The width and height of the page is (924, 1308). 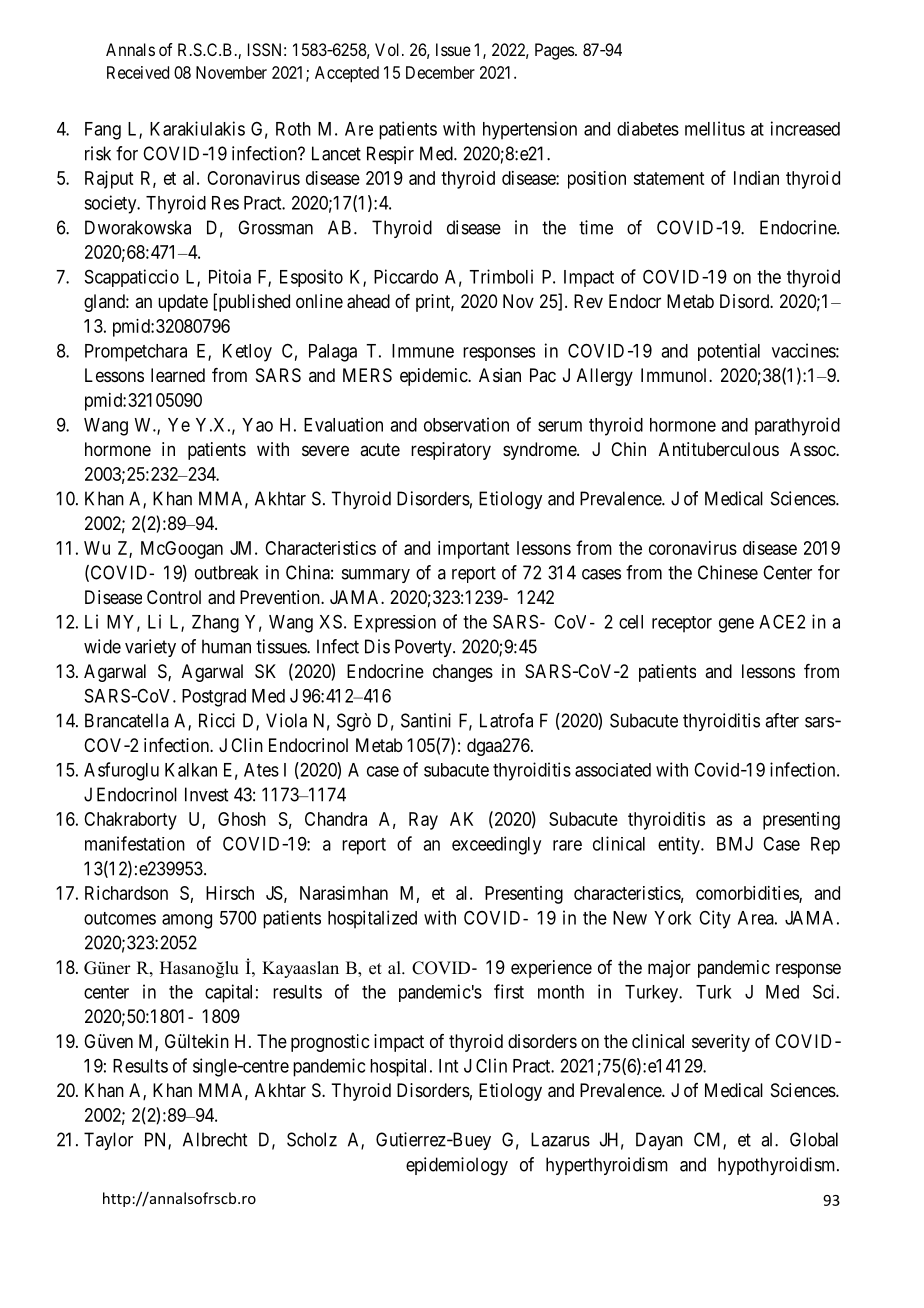 What do you see at coordinates (424, 648) in the page?
I see `Poverty` at bounding box center [424, 648].
